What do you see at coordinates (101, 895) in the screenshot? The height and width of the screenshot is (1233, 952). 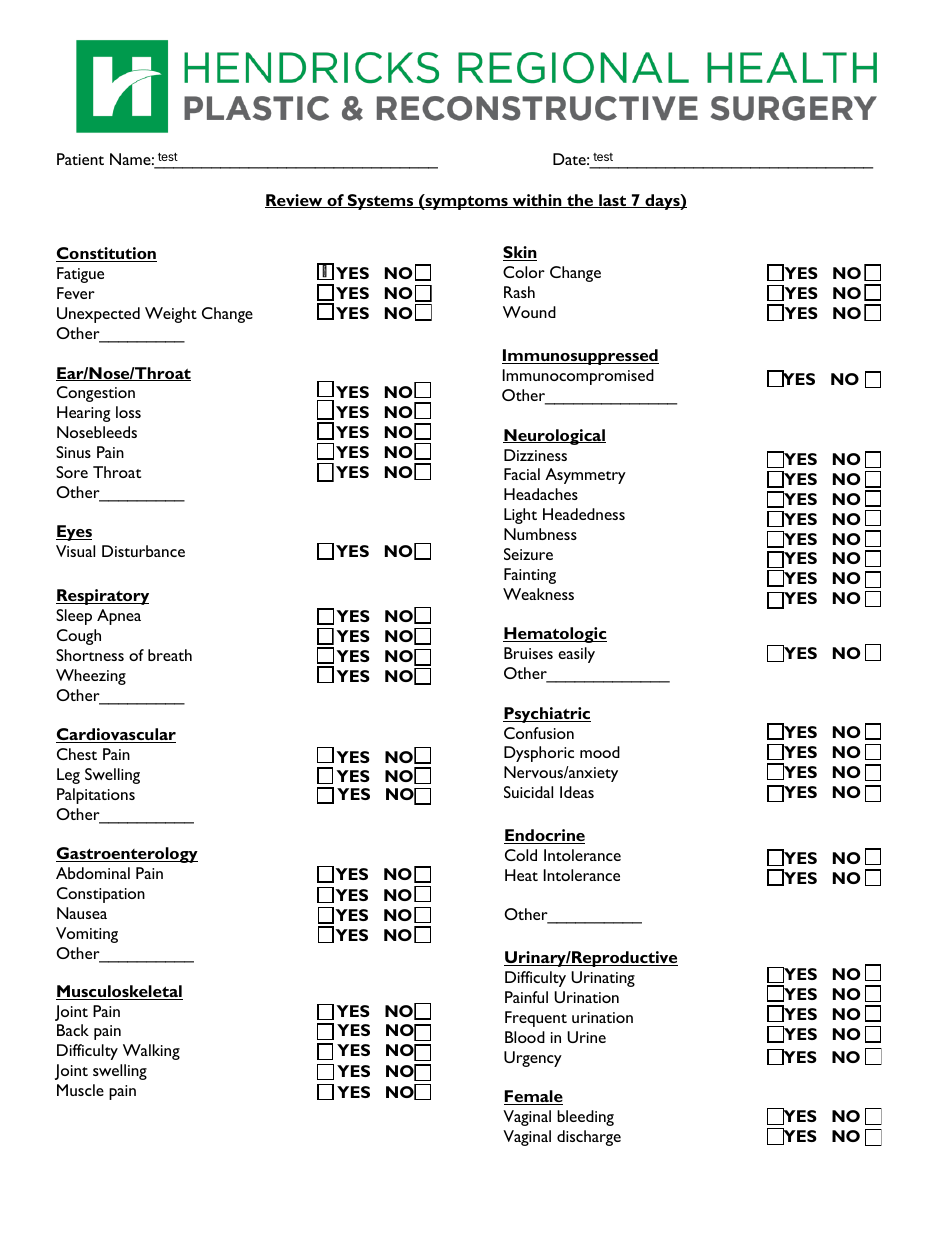 I see `Constipation` at bounding box center [101, 895].
